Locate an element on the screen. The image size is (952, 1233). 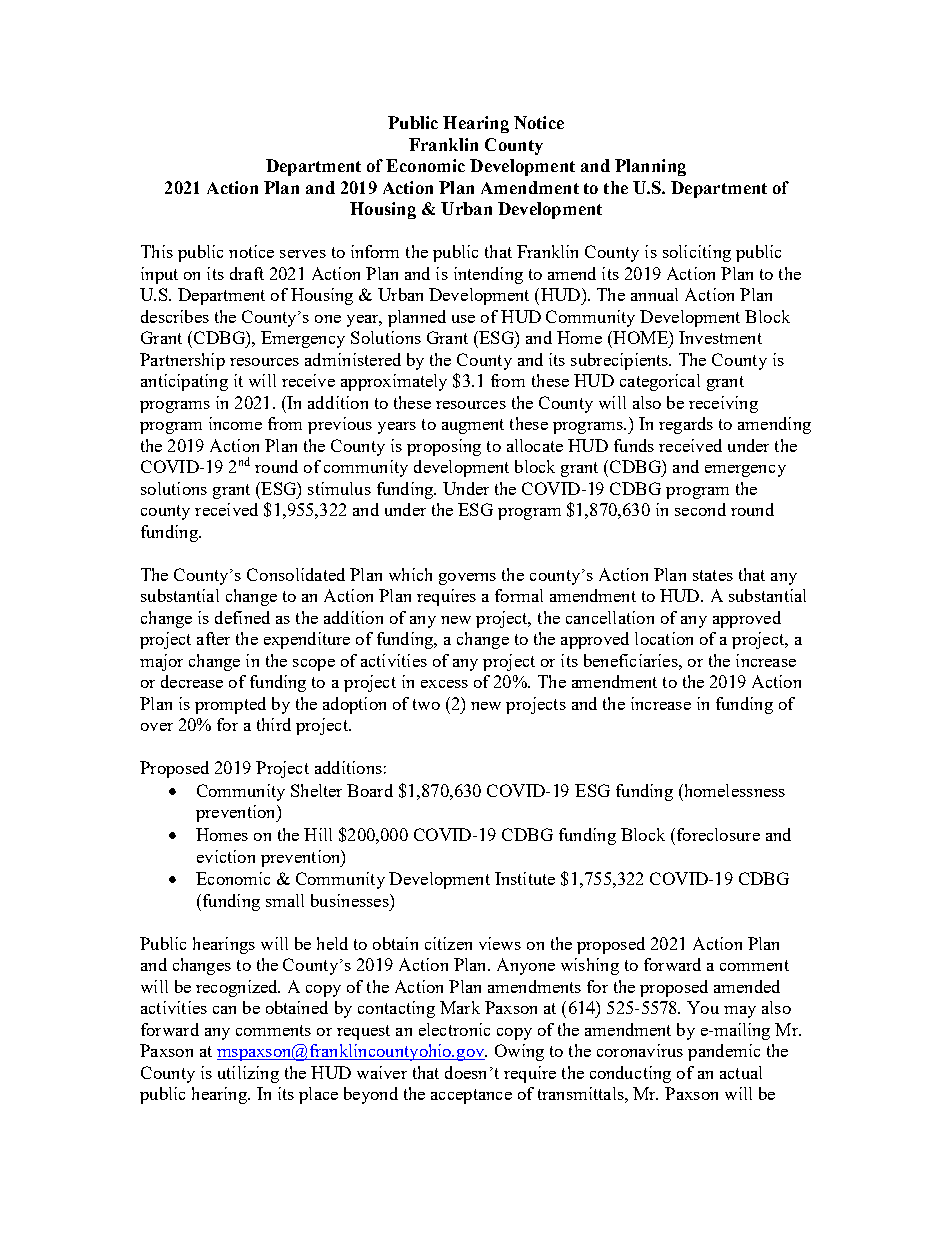
acceptance is located at coordinates (471, 1096).
